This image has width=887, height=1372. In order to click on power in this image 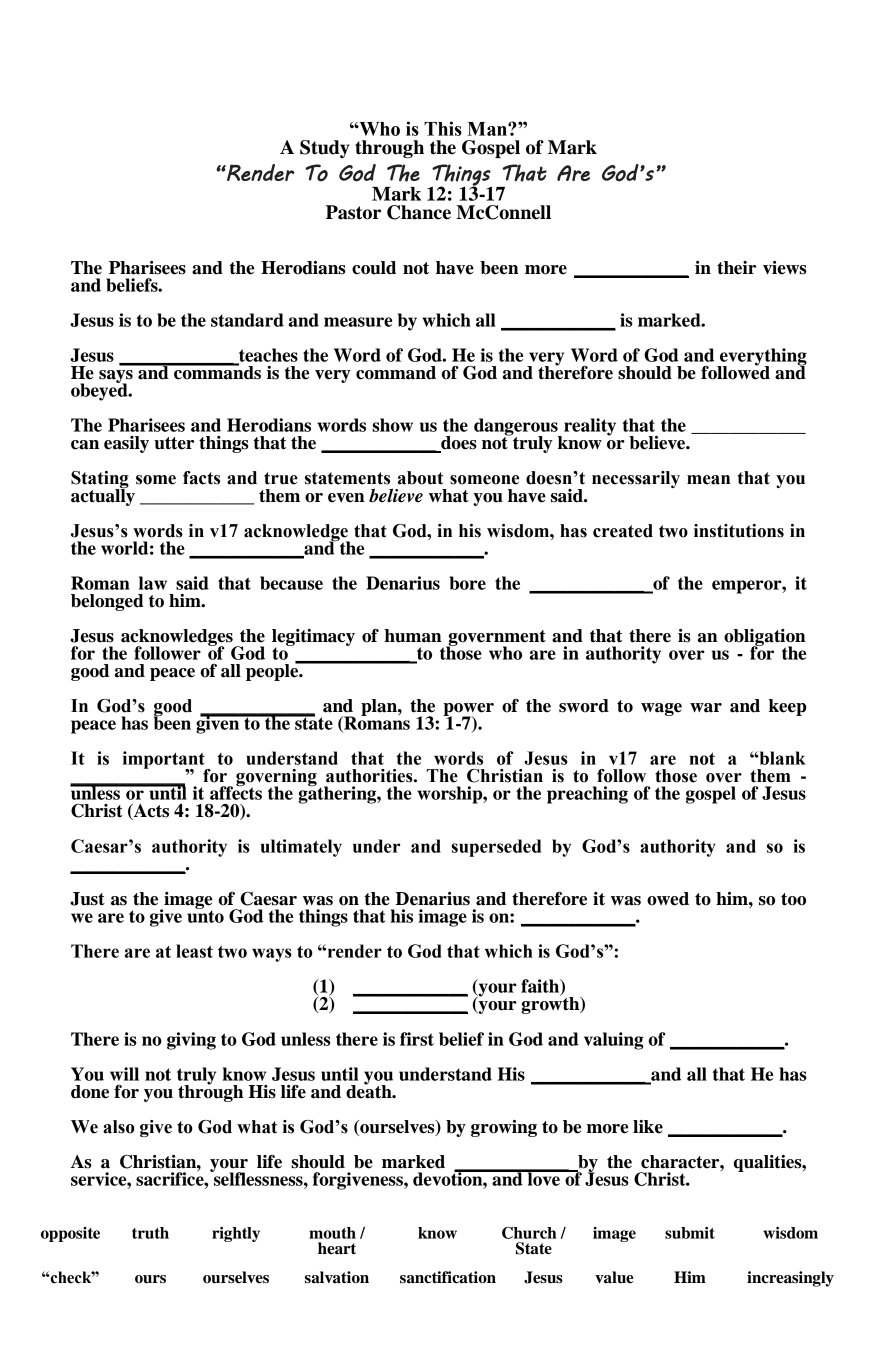, I will do `click(468, 711)`.
